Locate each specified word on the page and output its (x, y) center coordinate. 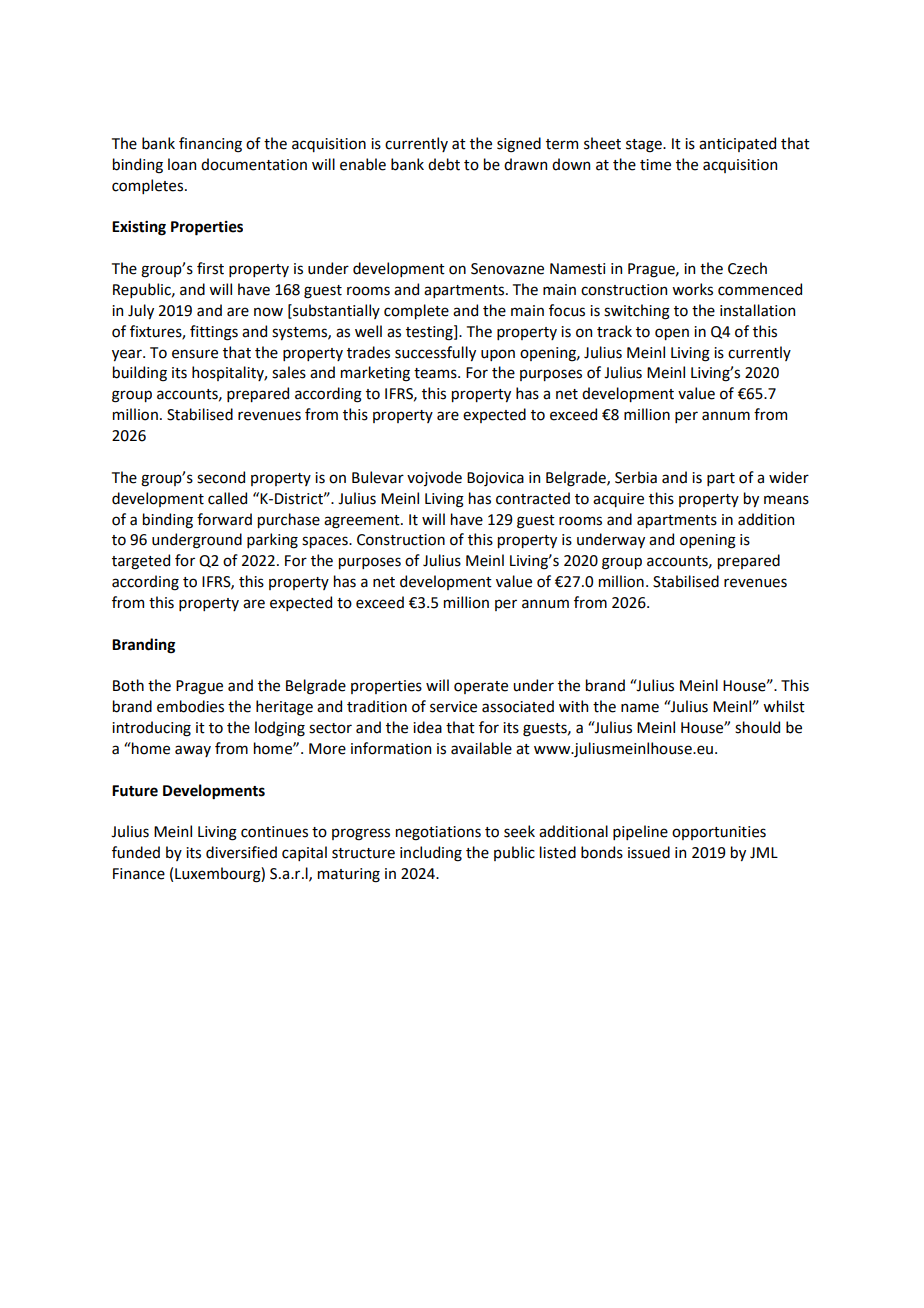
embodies (190, 706)
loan (182, 164)
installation (757, 310)
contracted (533, 498)
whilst (784, 706)
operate (481, 687)
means (786, 500)
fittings (214, 333)
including (431, 854)
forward (224, 519)
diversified (241, 852)
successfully (435, 353)
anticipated (737, 144)
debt (444, 164)
